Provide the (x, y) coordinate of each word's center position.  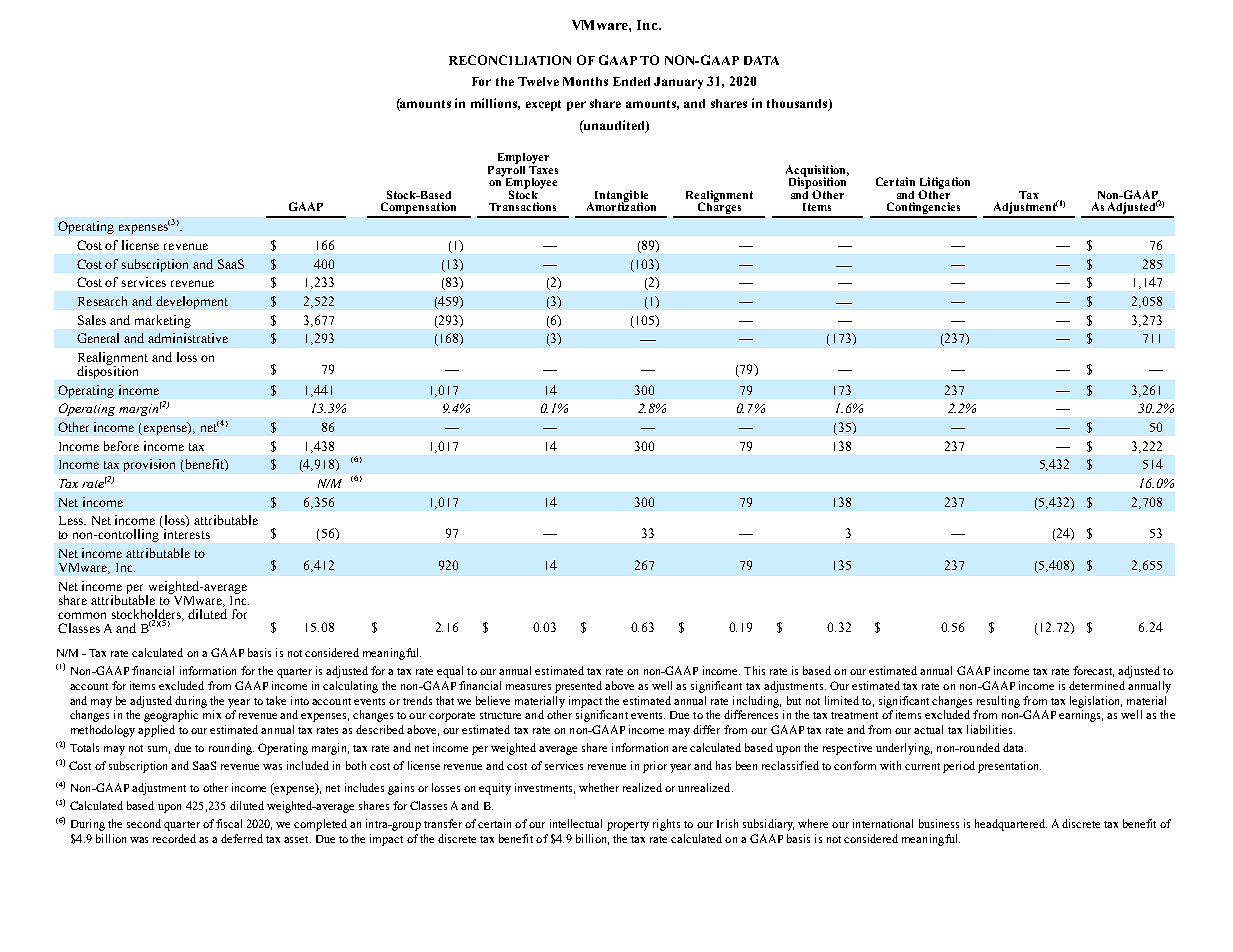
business (939, 823)
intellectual (576, 823)
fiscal (229, 823)
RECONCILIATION (510, 60)
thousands (798, 105)
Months (585, 81)
